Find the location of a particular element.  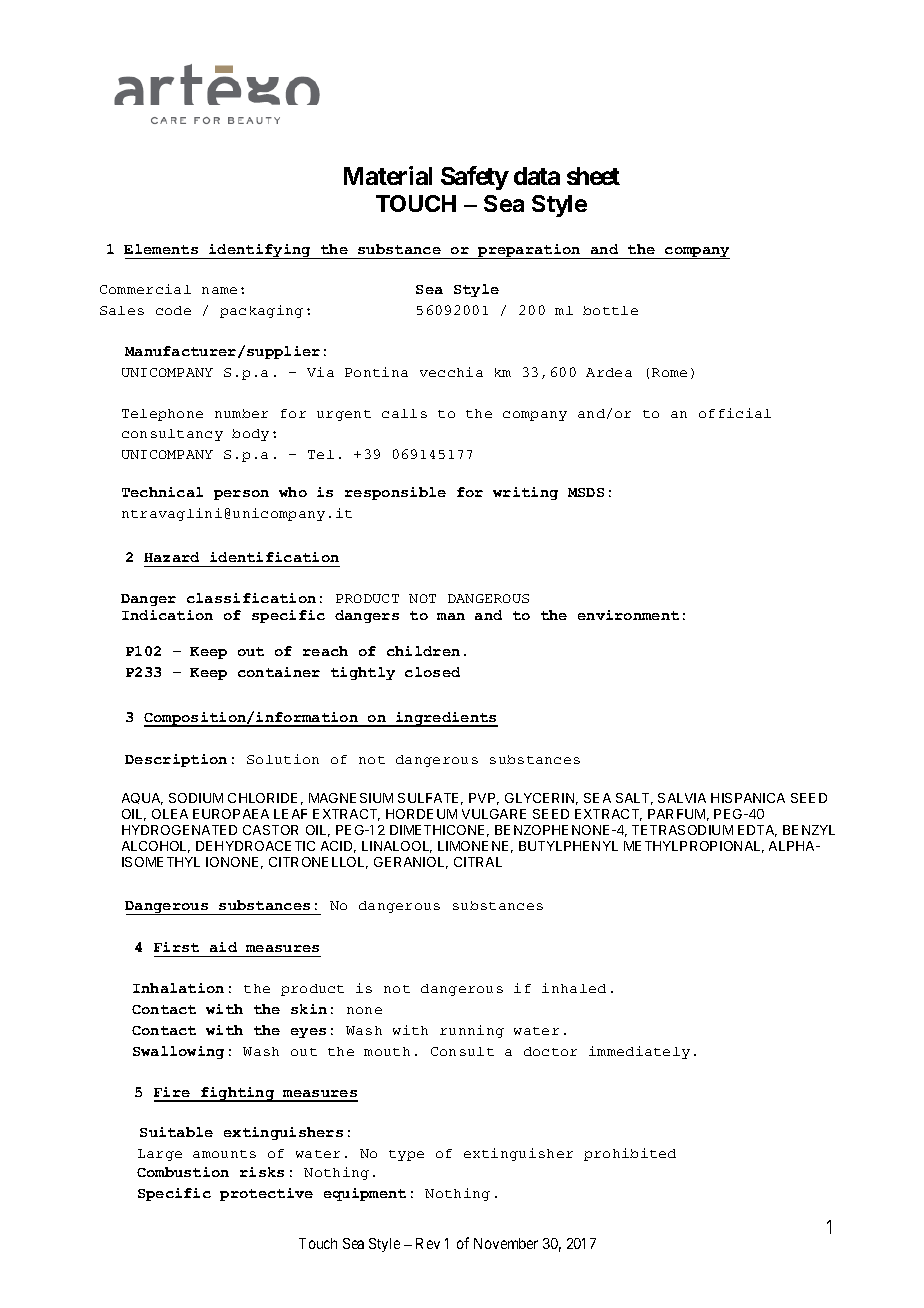

Rev is located at coordinates (428, 1243).
